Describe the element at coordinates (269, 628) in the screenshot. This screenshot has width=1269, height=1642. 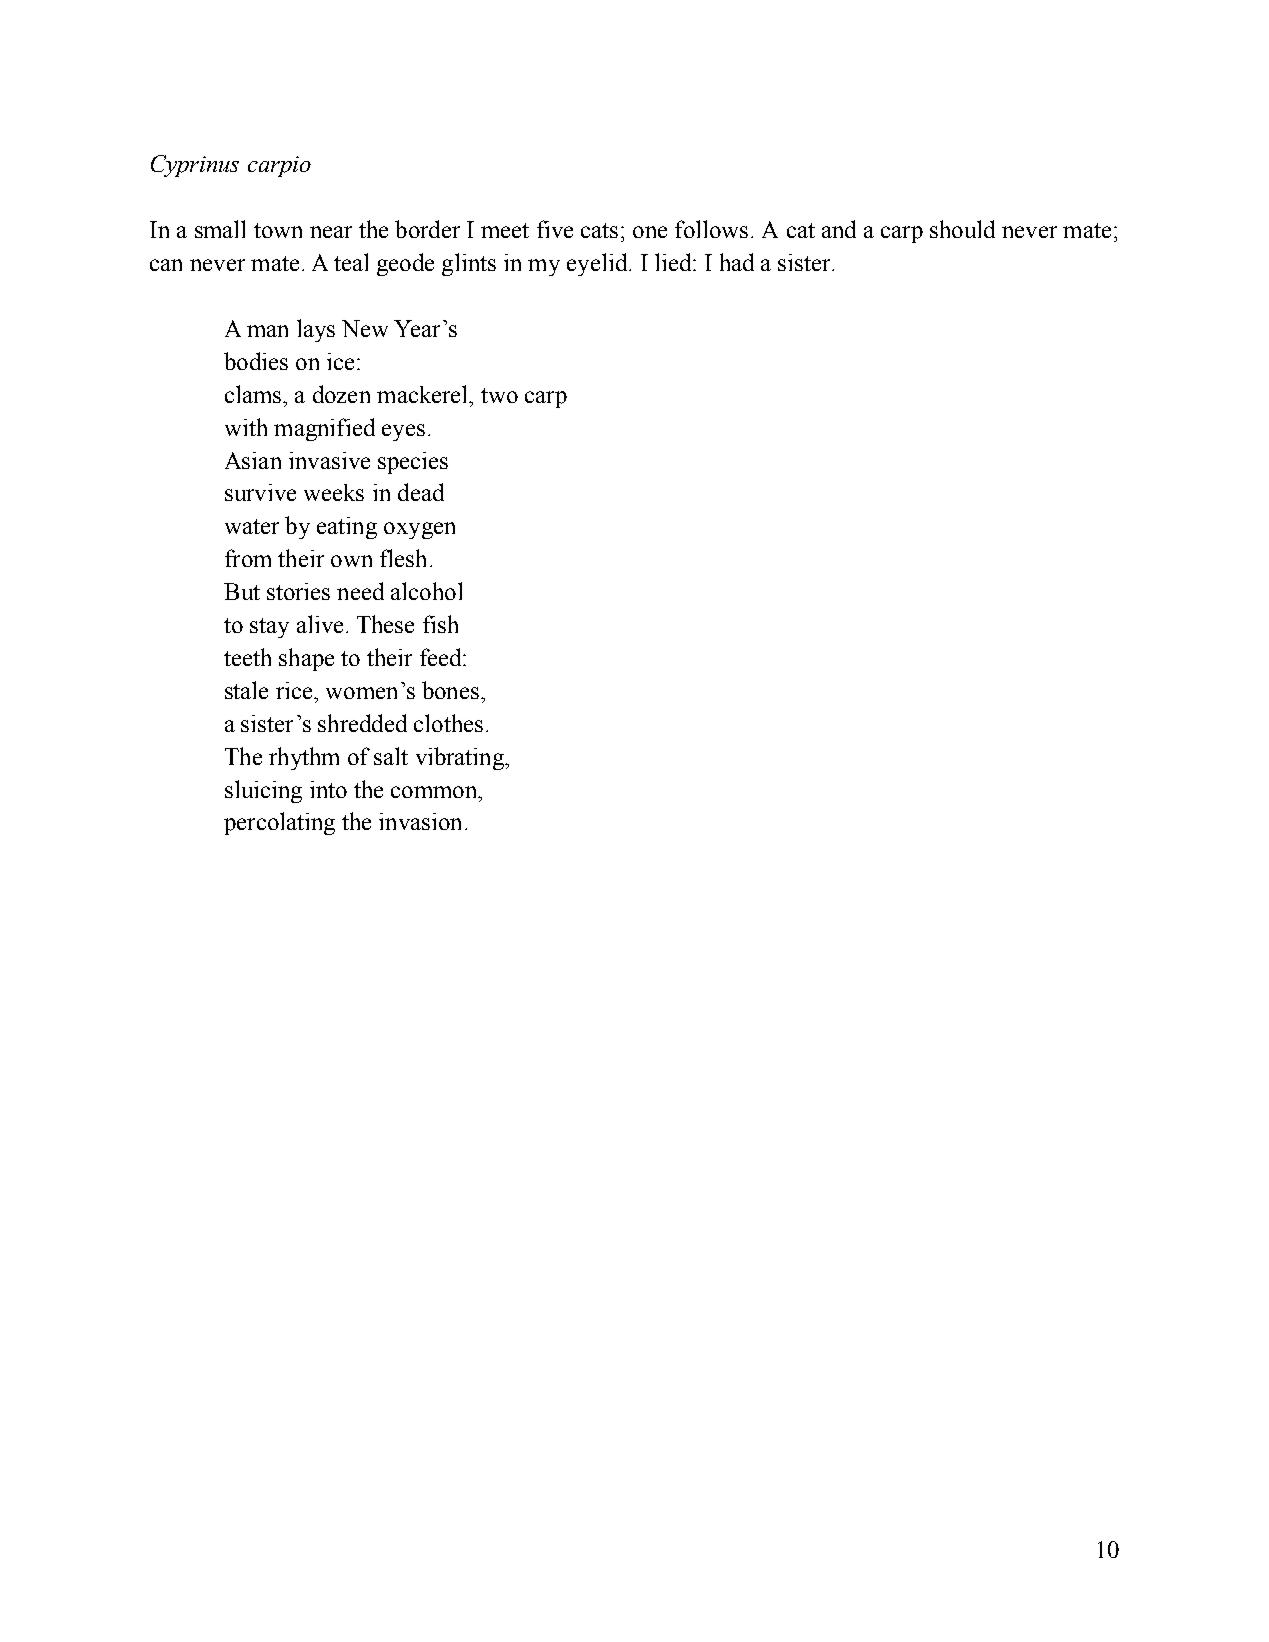
I see `stay` at that location.
